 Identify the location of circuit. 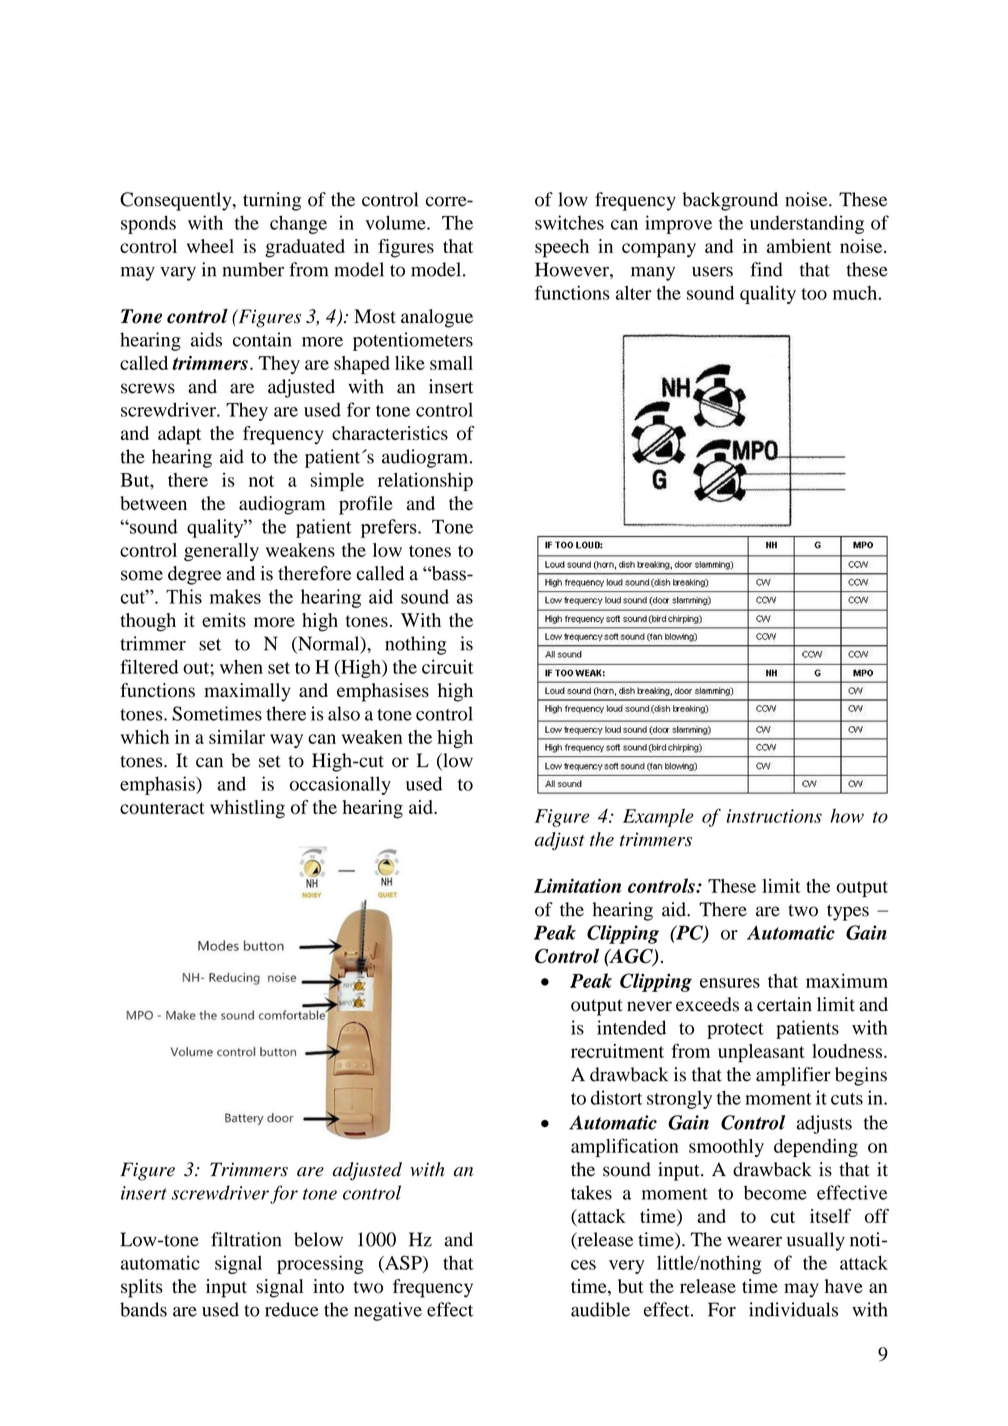
(448, 666).
